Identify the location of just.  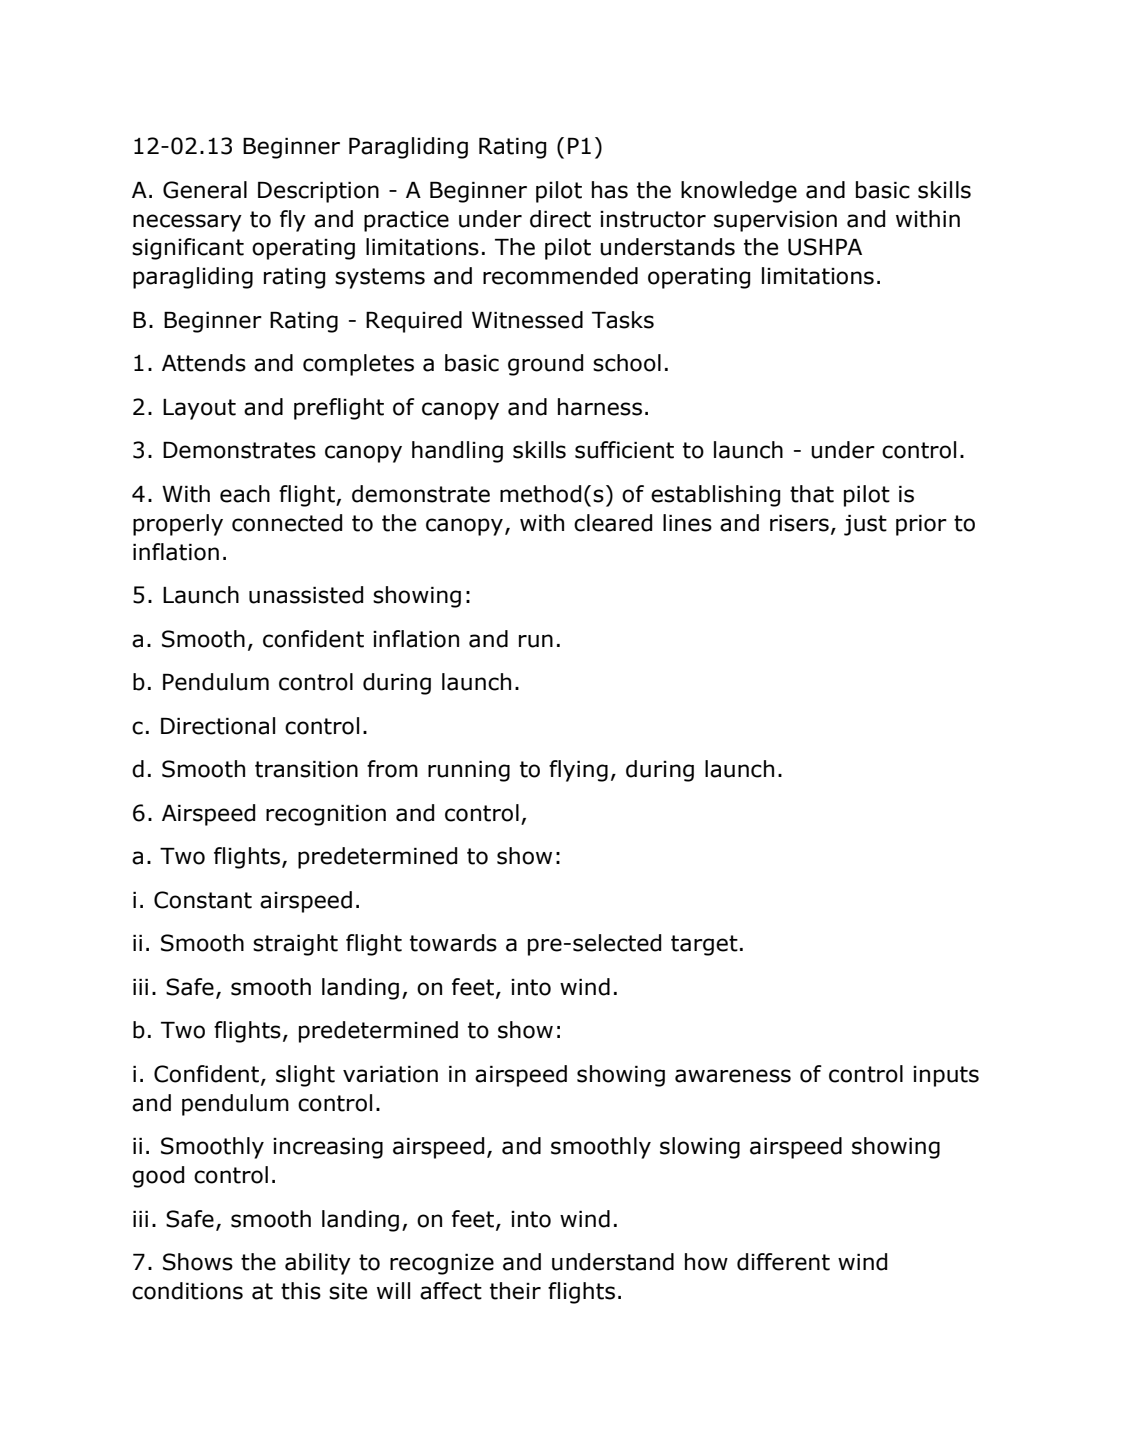
(865, 525).
